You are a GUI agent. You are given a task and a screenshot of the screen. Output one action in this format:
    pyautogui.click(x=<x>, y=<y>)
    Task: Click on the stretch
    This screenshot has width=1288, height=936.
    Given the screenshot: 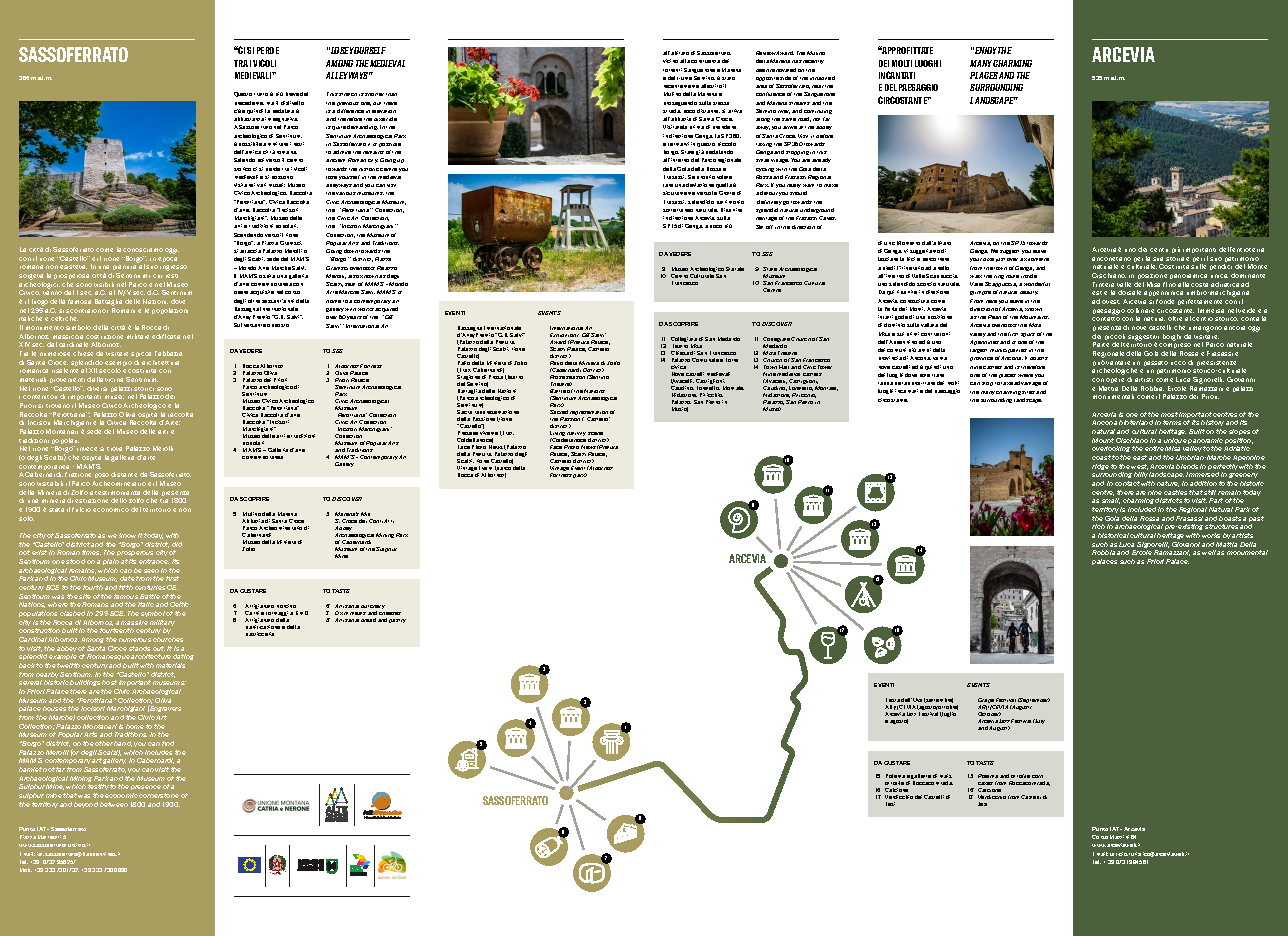 What is the action you would take?
    pyautogui.click(x=348, y=94)
